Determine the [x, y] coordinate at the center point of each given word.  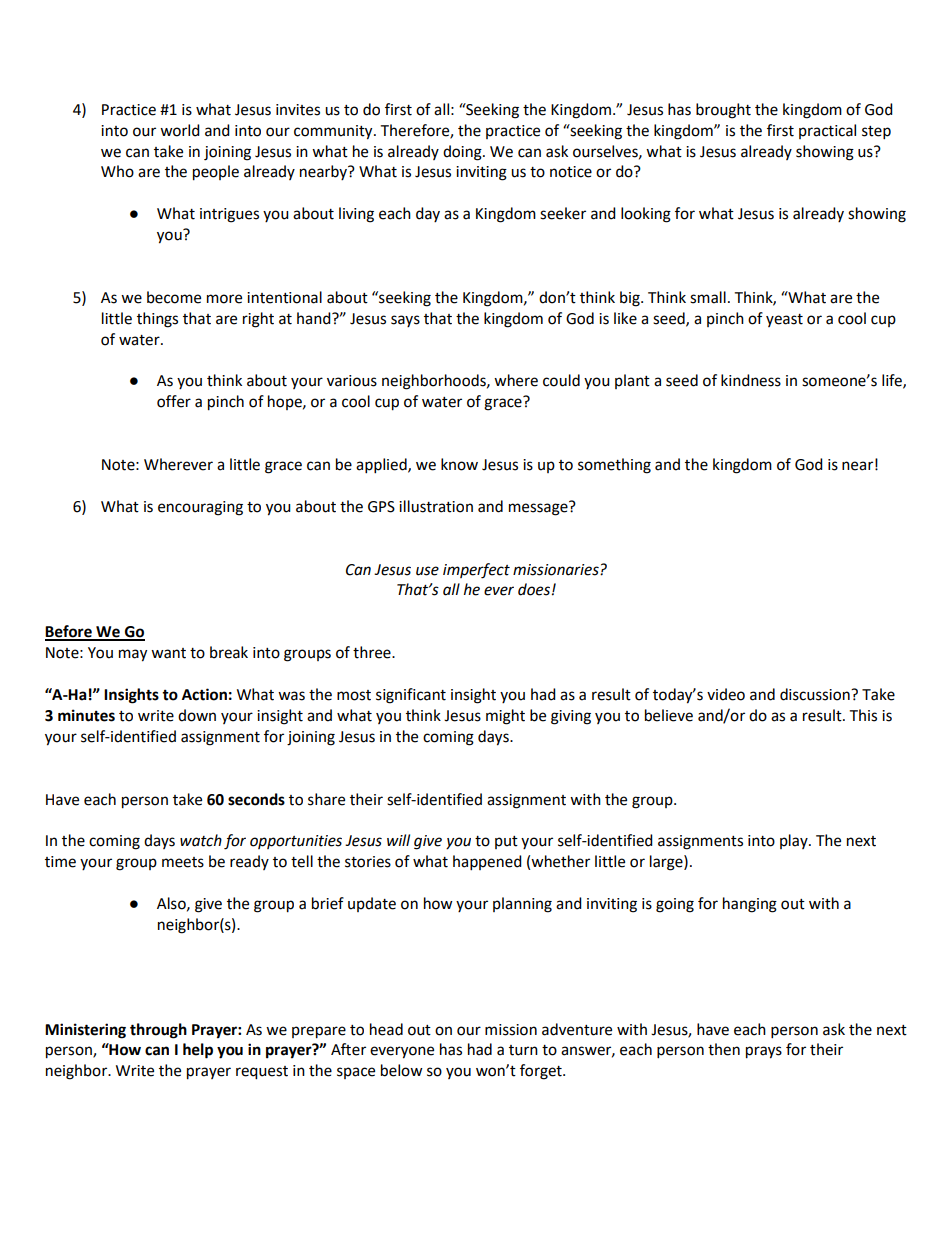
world [180, 130]
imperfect [476, 571]
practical [827, 131]
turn [523, 1050]
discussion [816, 694]
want [168, 653]
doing [463, 153]
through [158, 1031]
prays [764, 1052]
